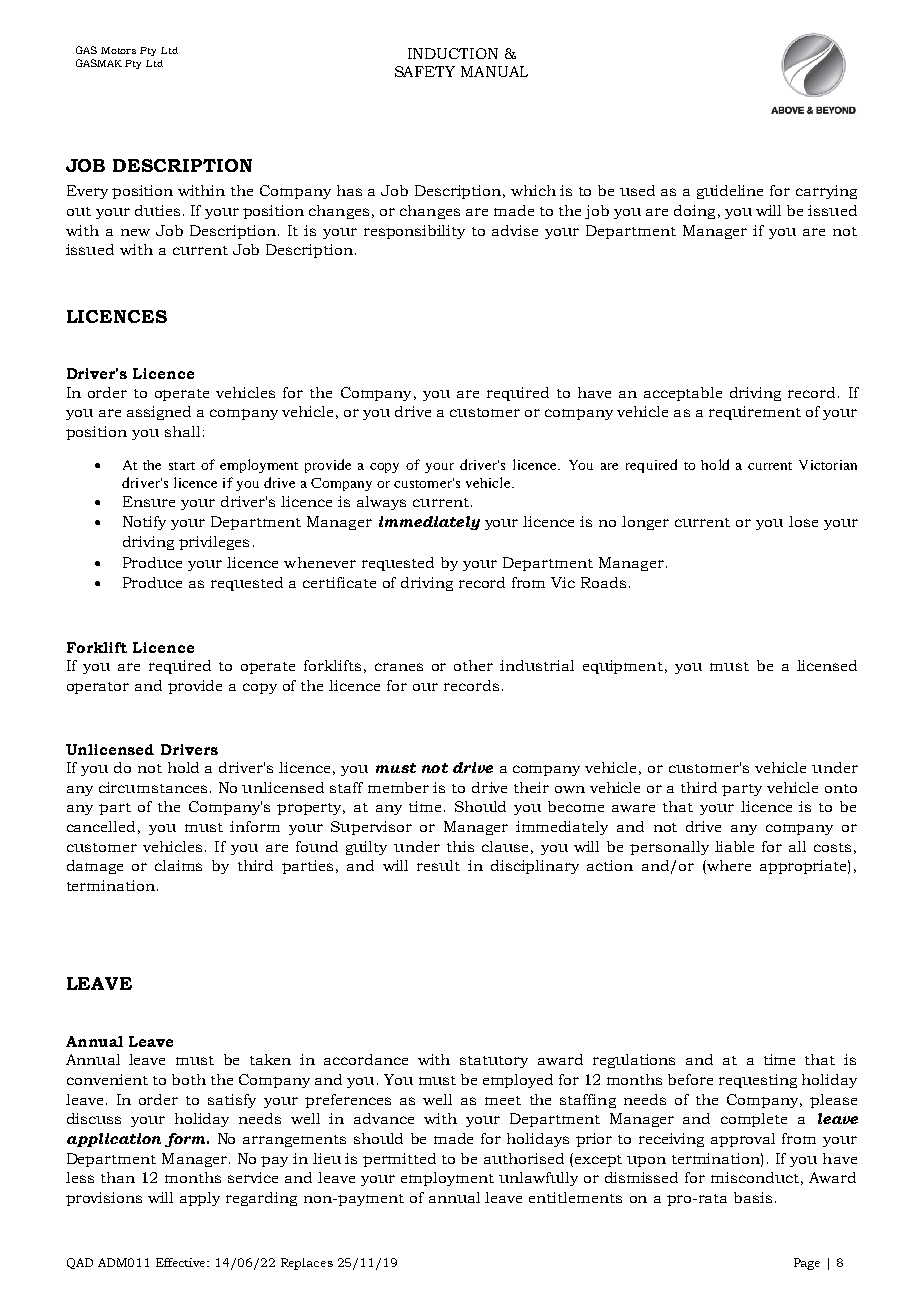 This page has height=1308, width=924. I want to click on basis, so click(753, 1197).
